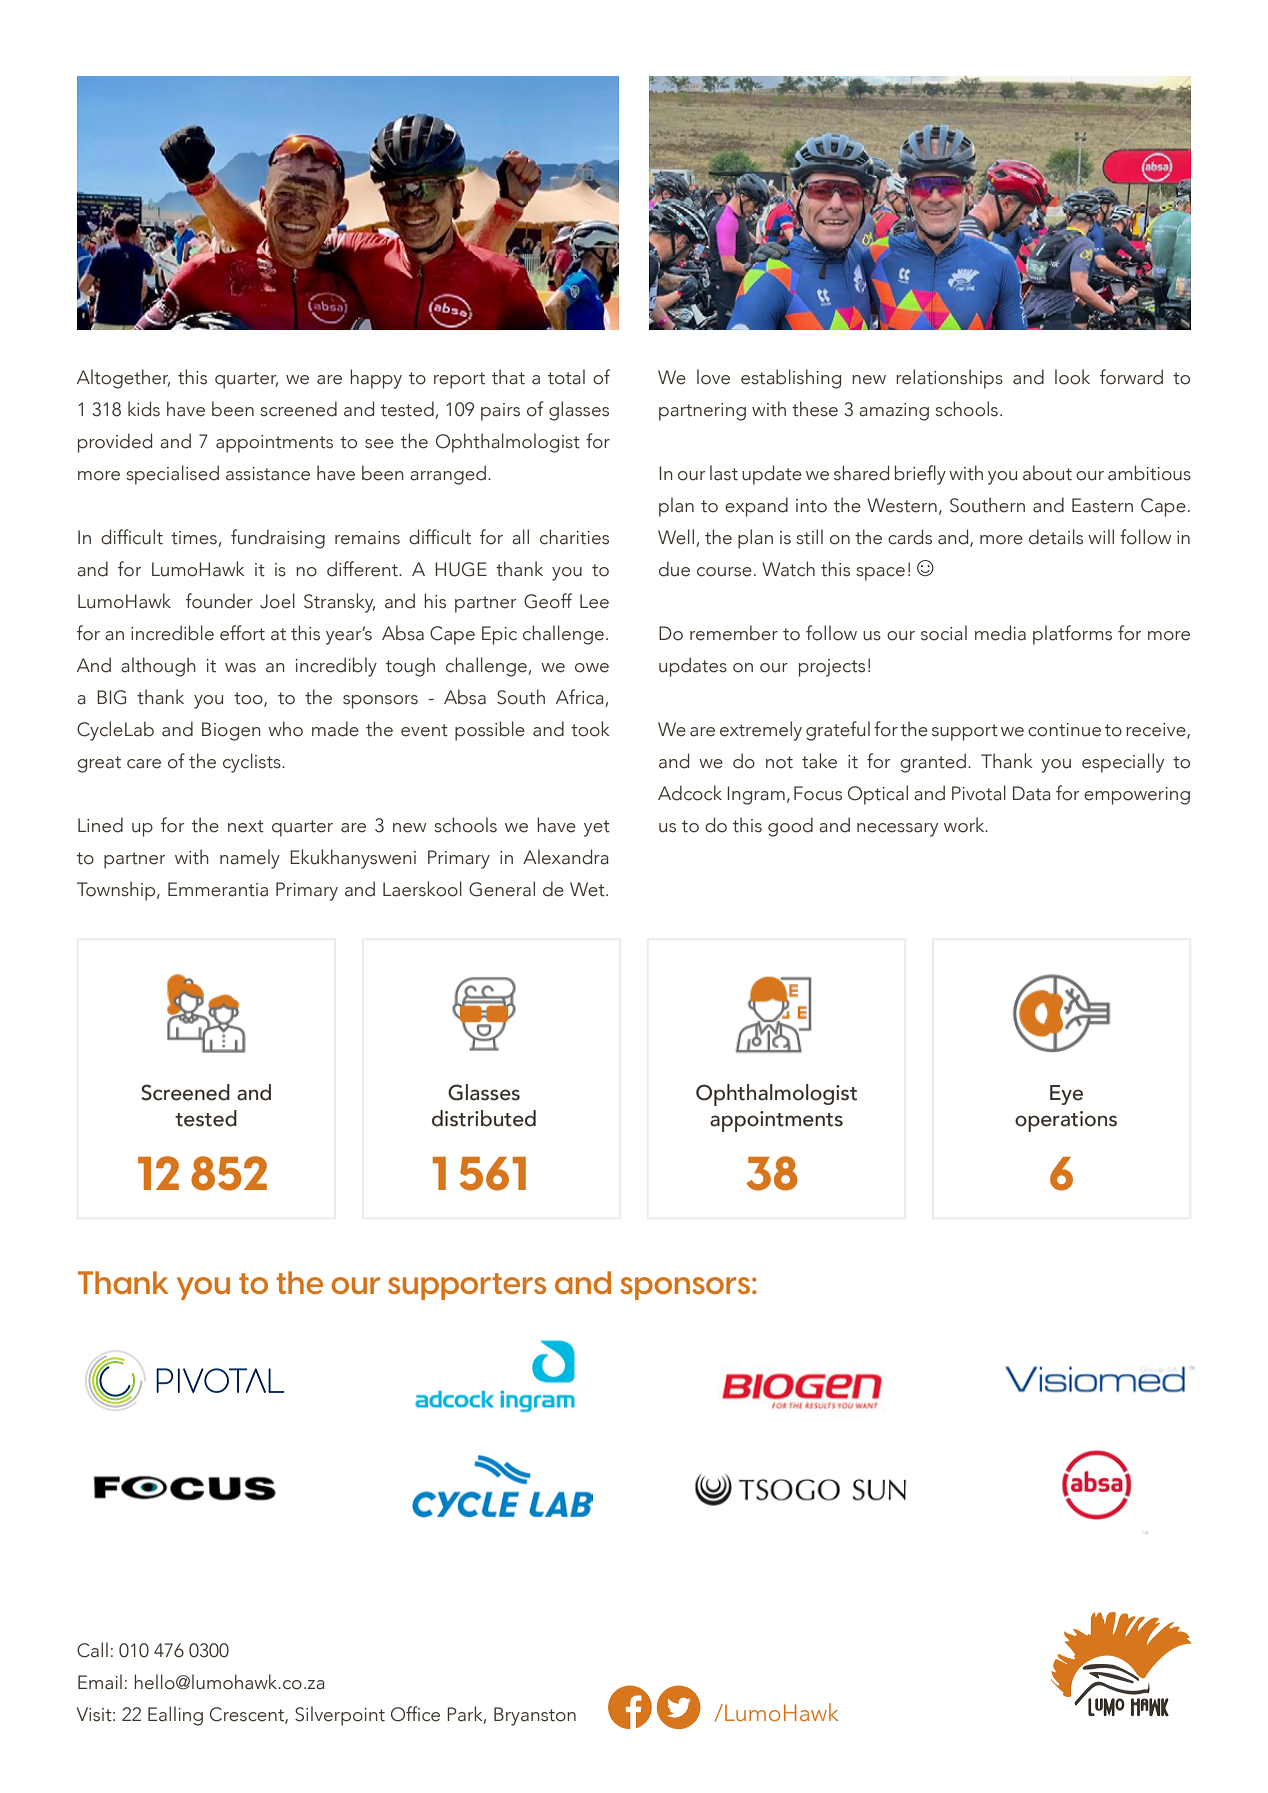 The image size is (1268, 1793). I want to click on kids, so click(144, 409).
